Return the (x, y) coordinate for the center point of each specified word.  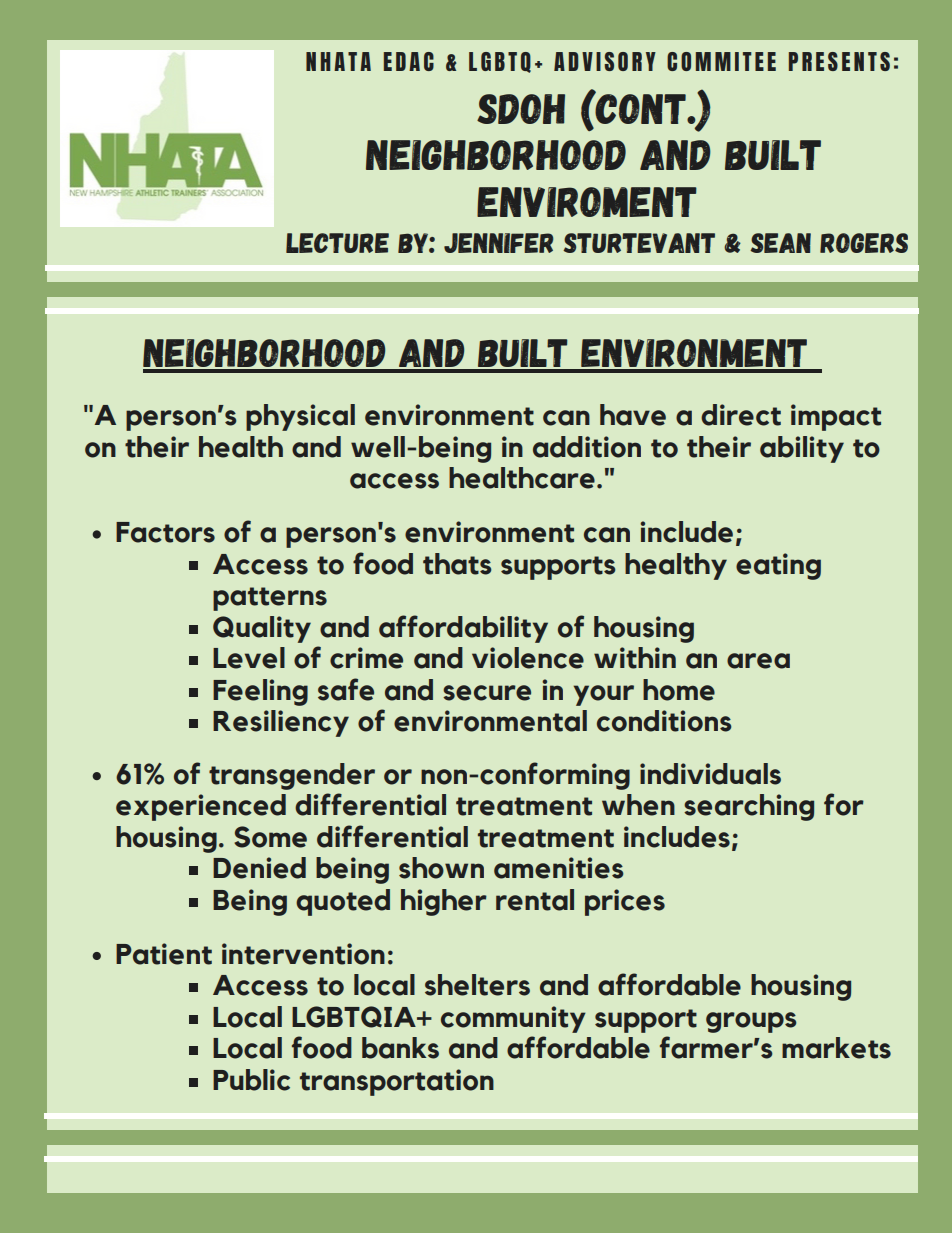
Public (251, 1080)
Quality (262, 629)
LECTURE (337, 243)
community (513, 1019)
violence (528, 658)
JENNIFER (499, 243)
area (758, 661)
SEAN (780, 243)
